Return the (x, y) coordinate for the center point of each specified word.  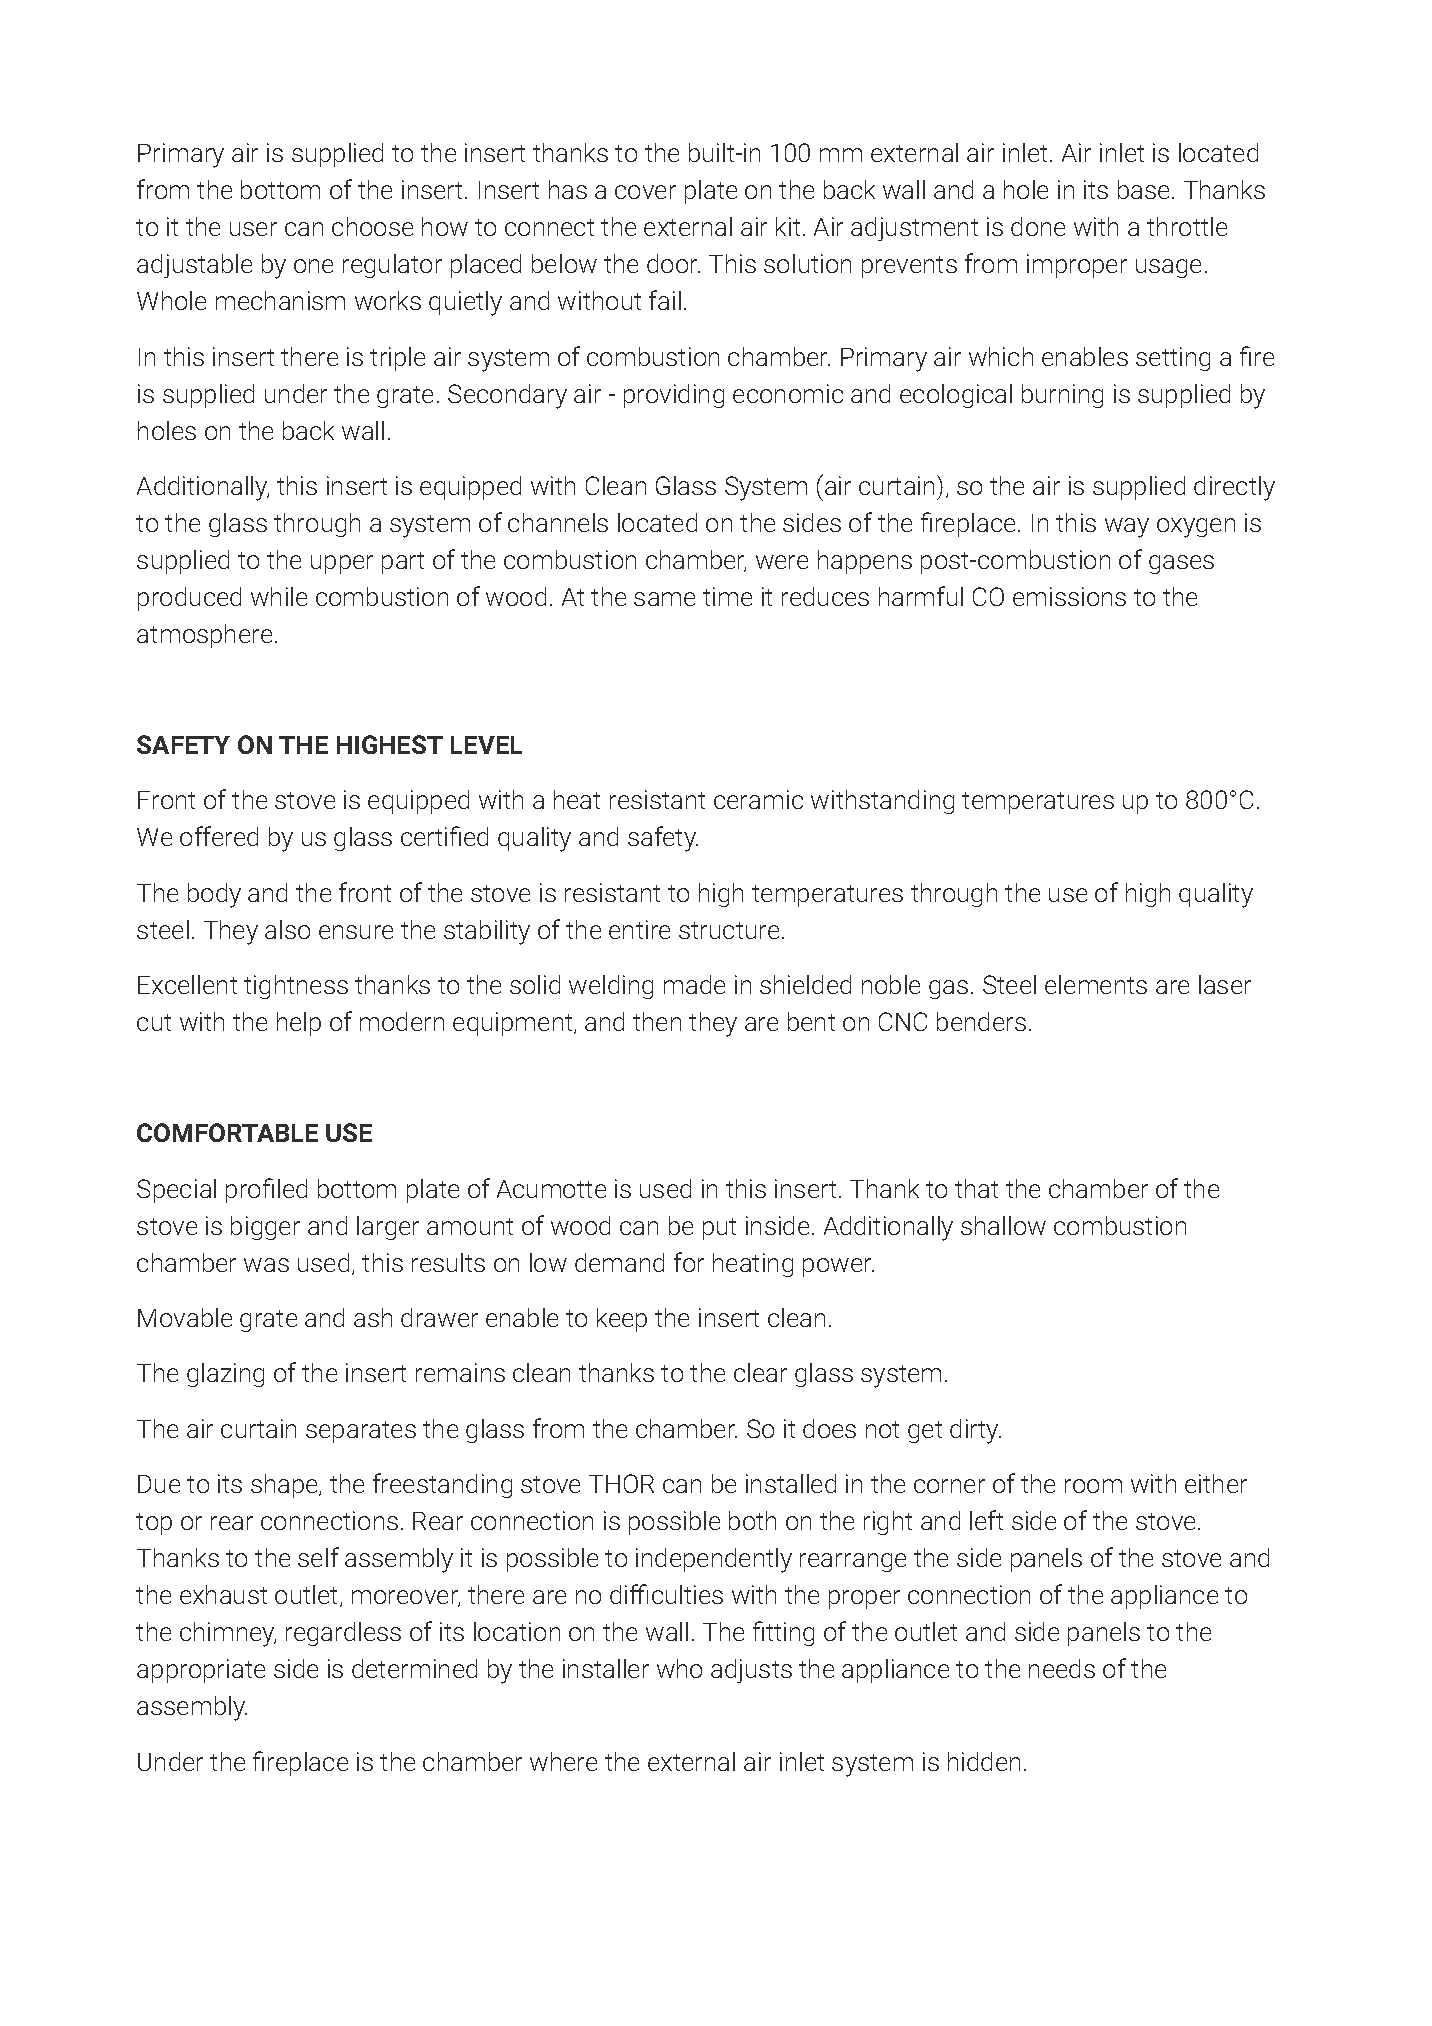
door (673, 263)
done (1038, 226)
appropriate (201, 1671)
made (694, 984)
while (279, 596)
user (253, 229)
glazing (225, 1375)
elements (1096, 984)
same (664, 599)
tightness (296, 987)
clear (760, 1372)
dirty (975, 1431)
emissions (1069, 596)
